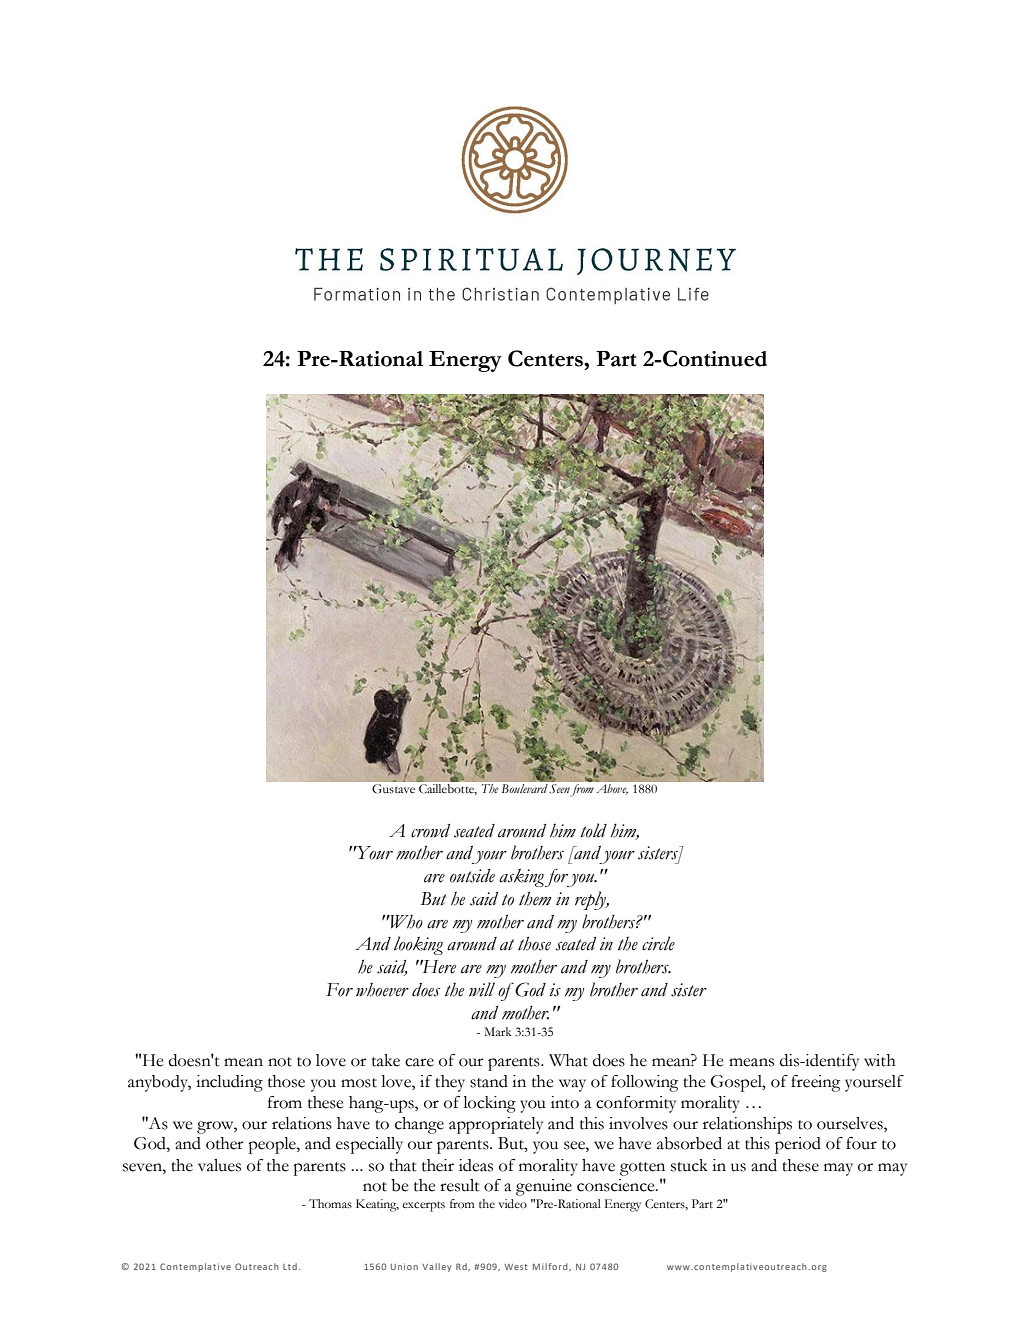 This page has width=1030, height=1333. Describe the element at coordinates (521, 878) in the page. I see `asking` at that location.
